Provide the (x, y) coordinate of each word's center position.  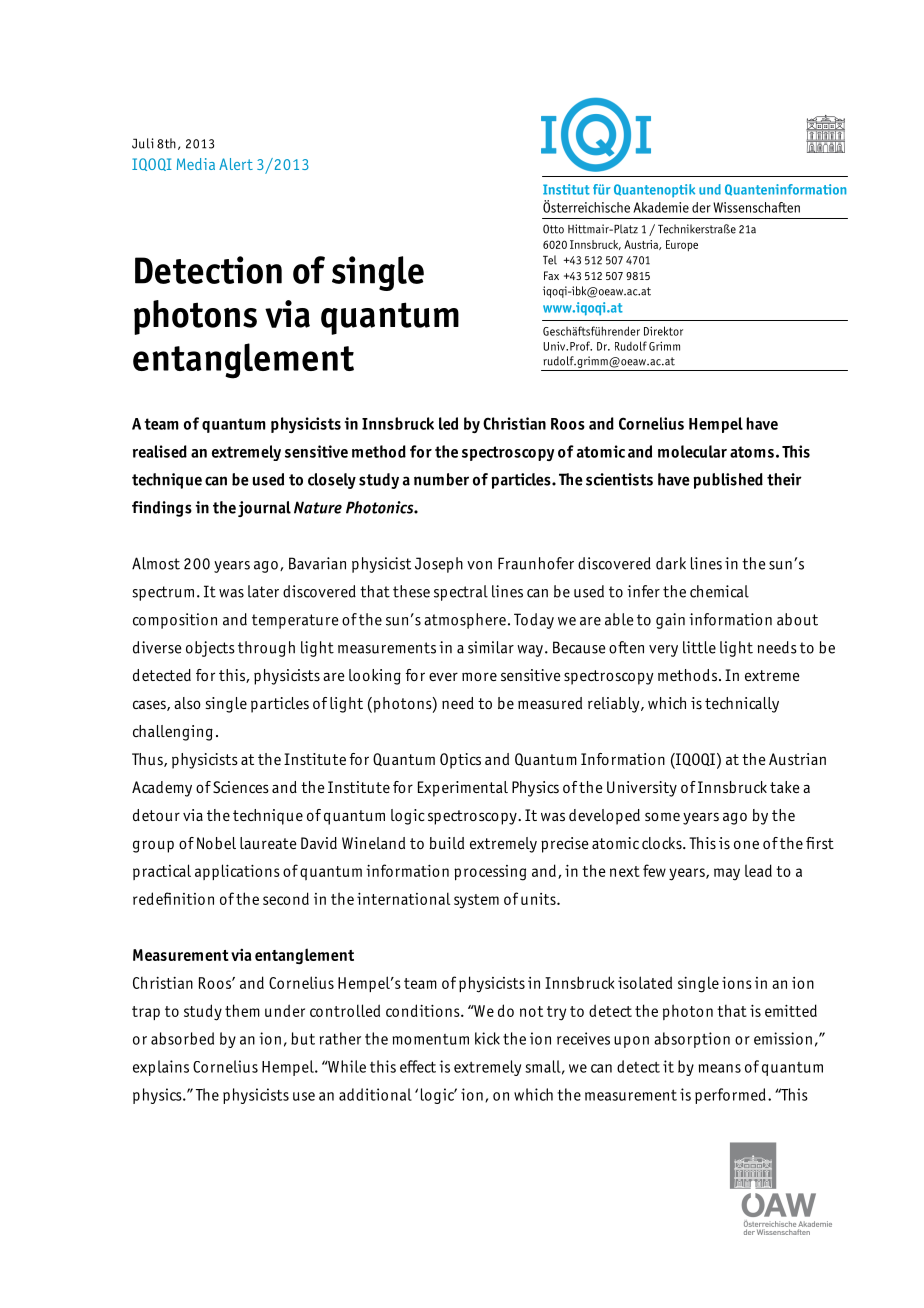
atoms (752, 452)
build (446, 843)
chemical (719, 591)
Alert (236, 164)
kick (487, 1038)
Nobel (216, 843)
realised (160, 451)
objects (210, 649)
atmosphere (465, 621)
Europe (682, 245)
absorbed (182, 1038)
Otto (553, 229)
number (441, 479)
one (746, 844)
